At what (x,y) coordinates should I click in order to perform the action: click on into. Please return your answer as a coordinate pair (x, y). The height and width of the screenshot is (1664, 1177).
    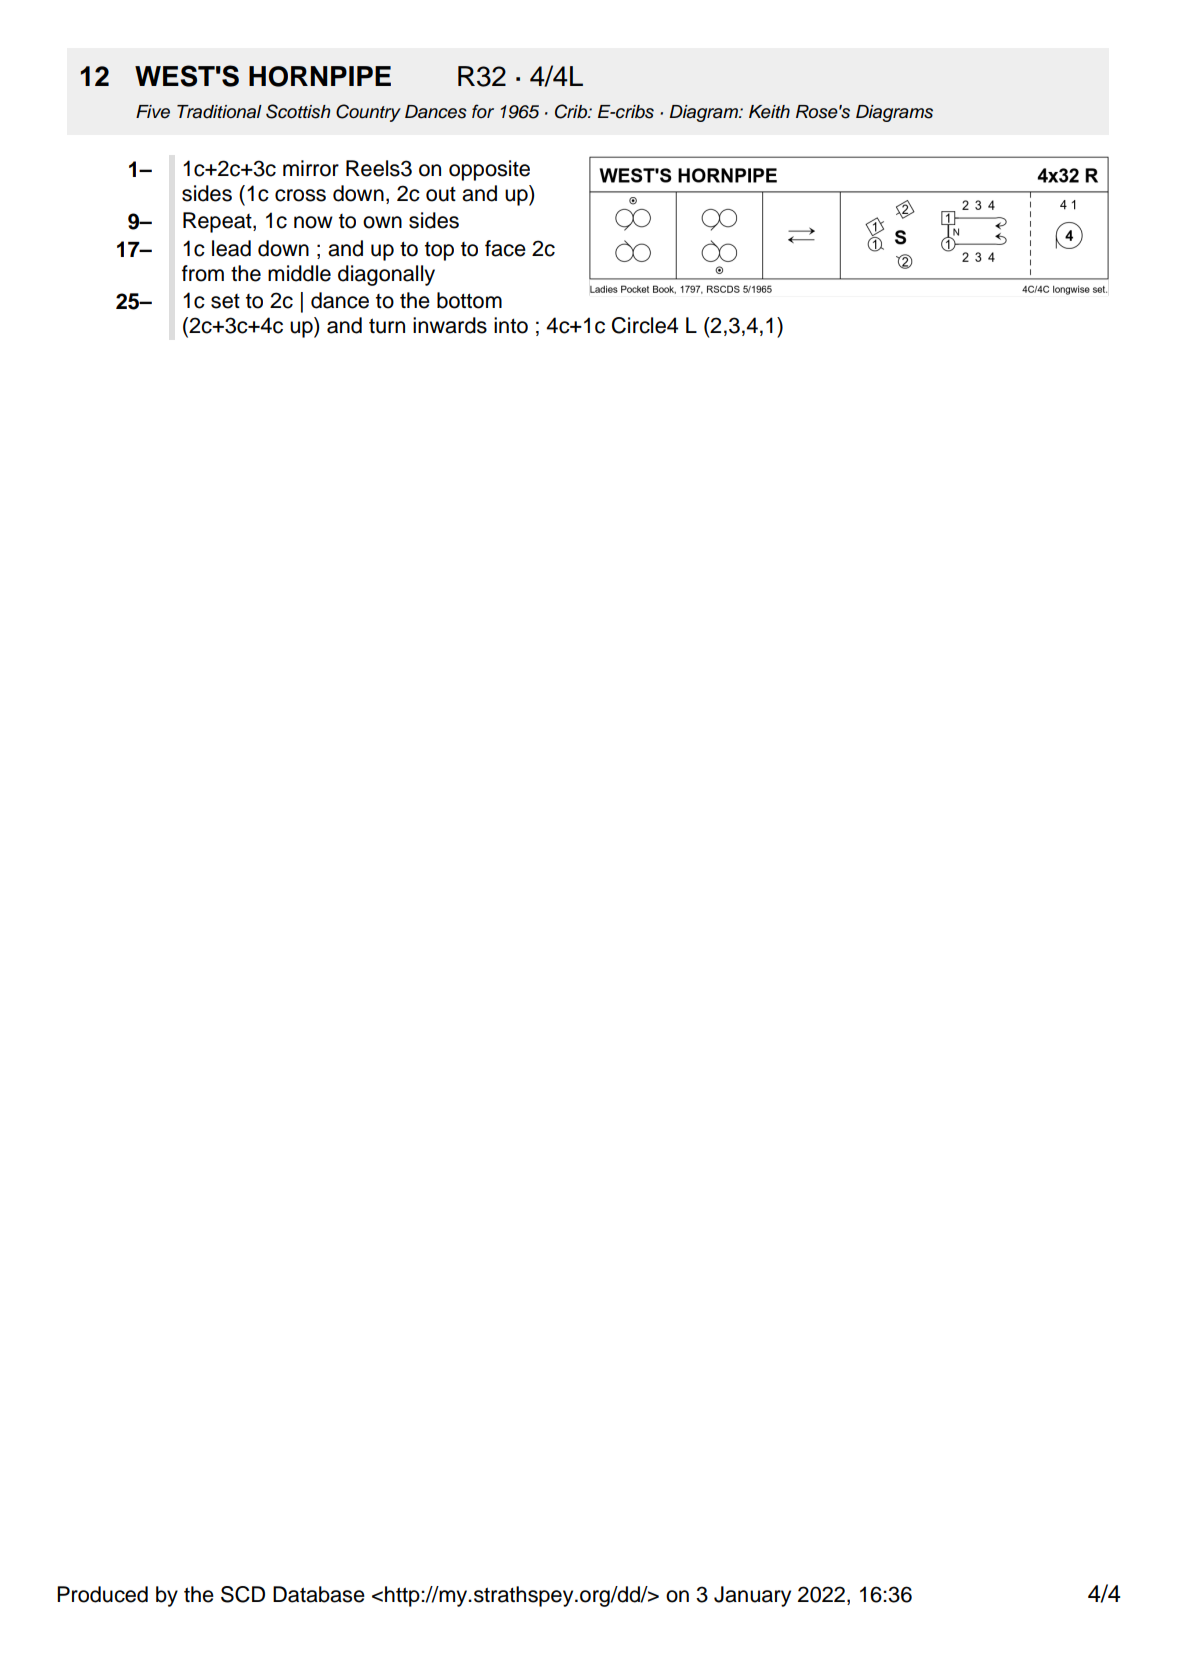
    Looking at the image, I should click on (511, 325).
